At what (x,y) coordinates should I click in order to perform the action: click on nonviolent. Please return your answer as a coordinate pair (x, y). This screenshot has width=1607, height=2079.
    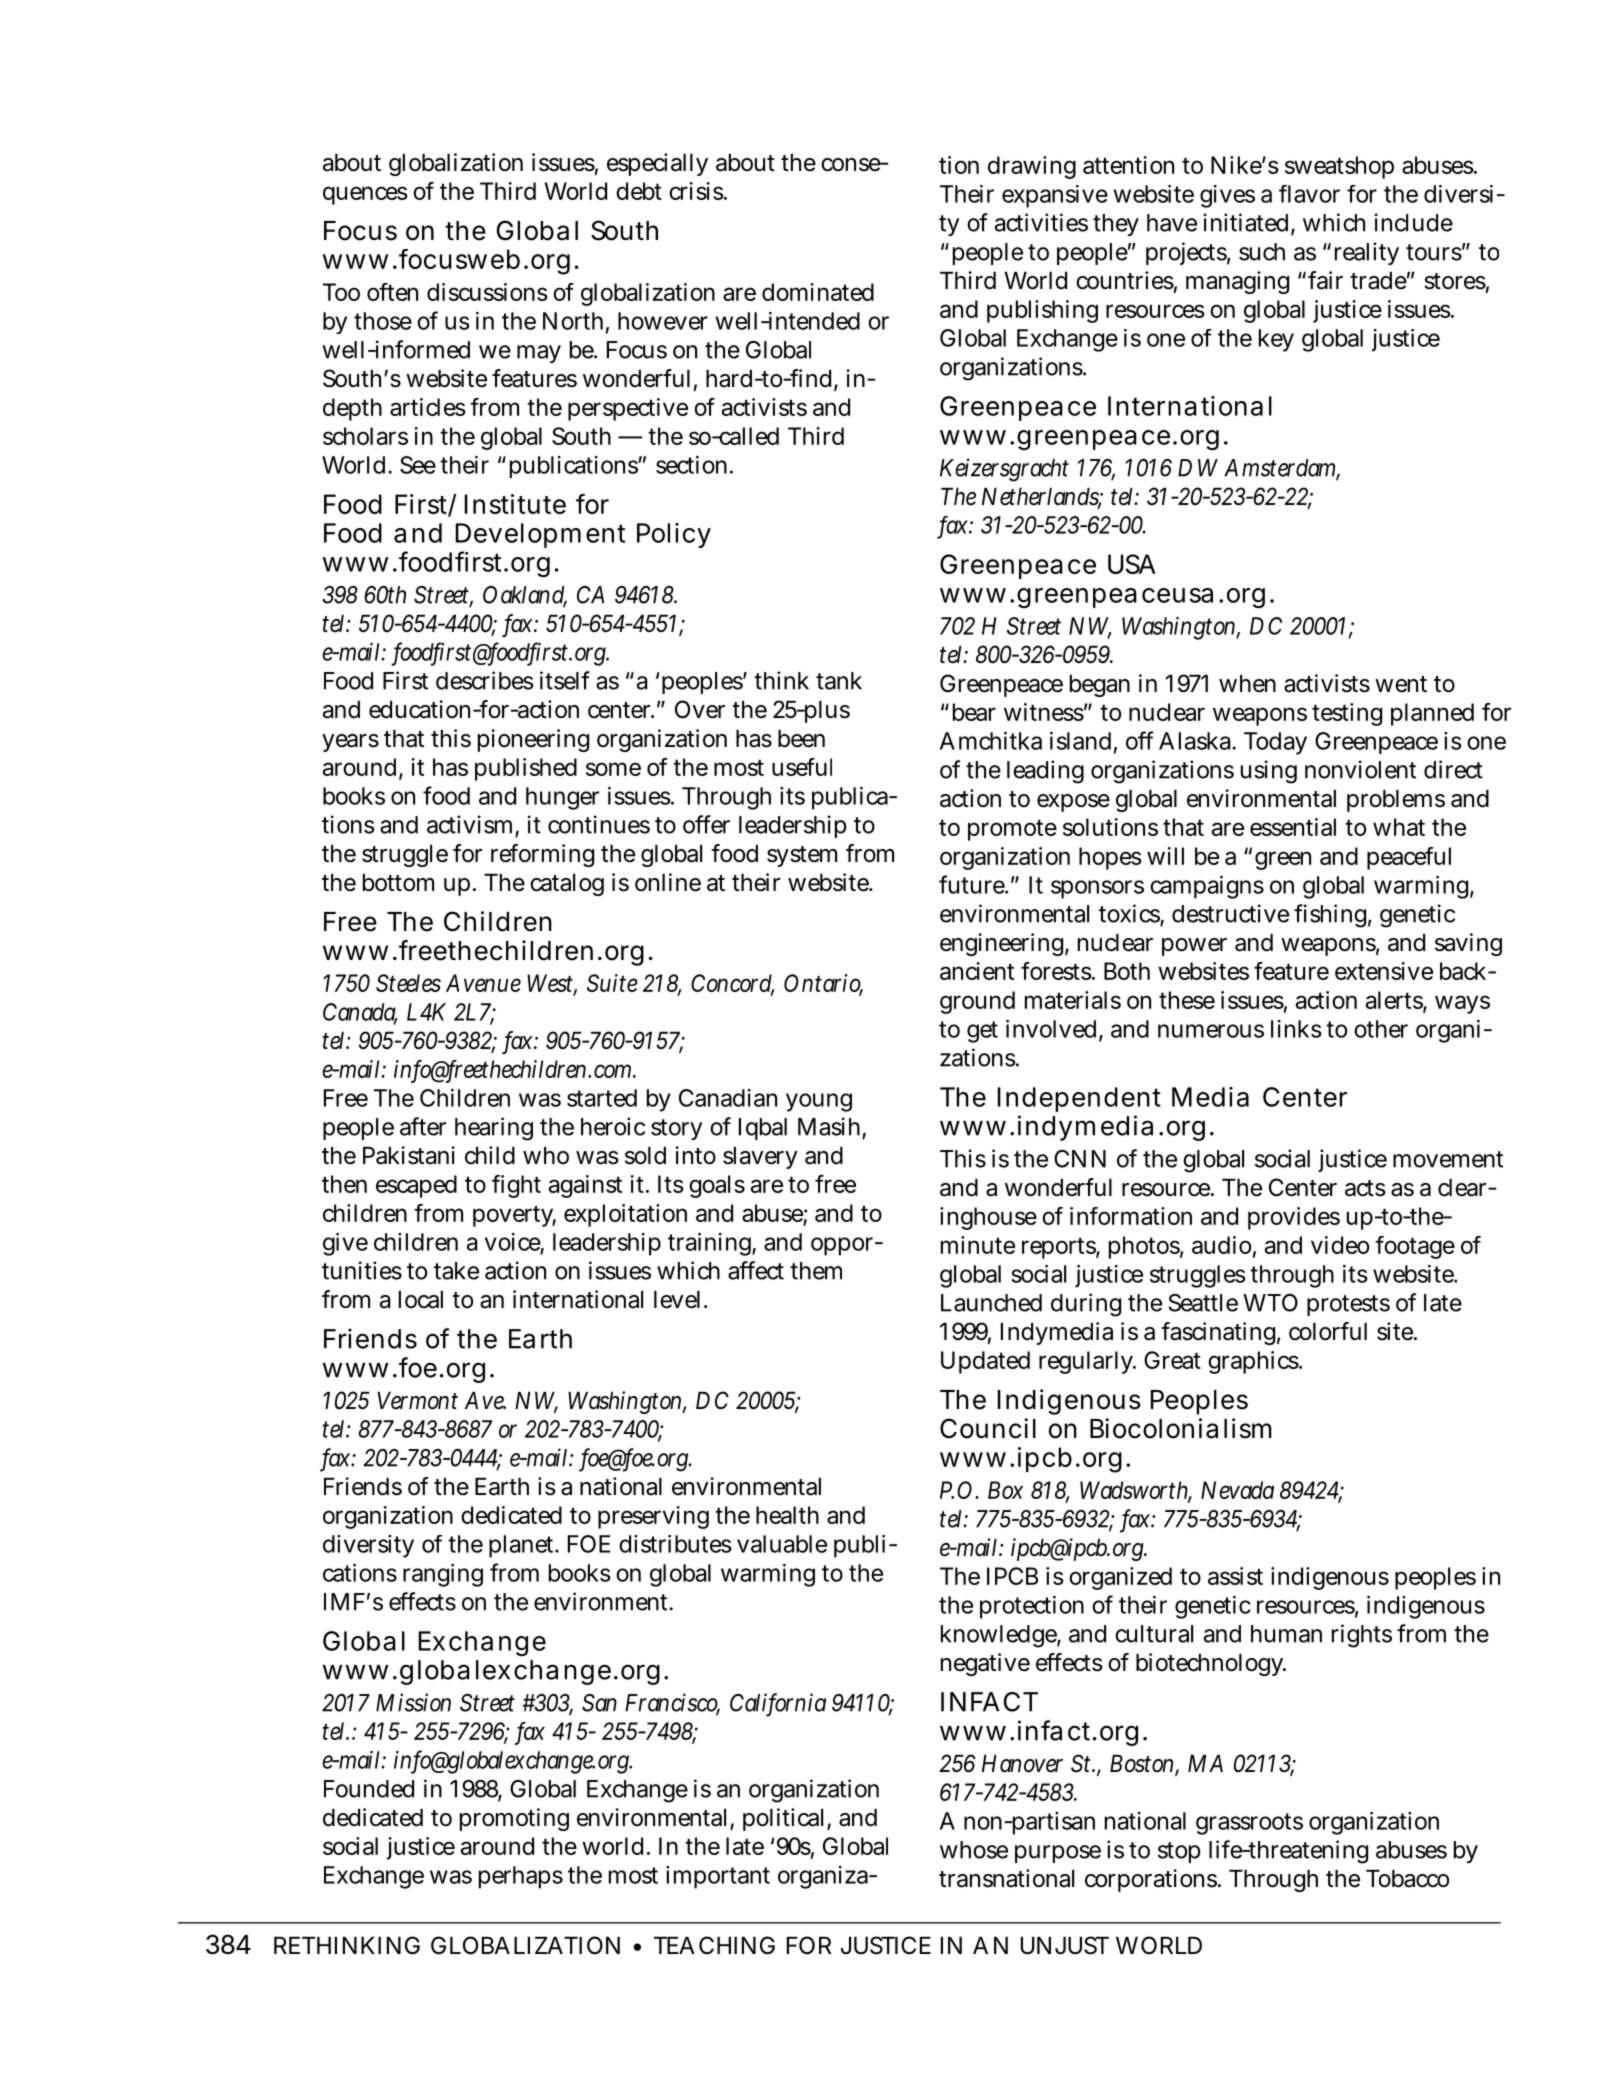
    Looking at the image, I should click on (1360, 769).
